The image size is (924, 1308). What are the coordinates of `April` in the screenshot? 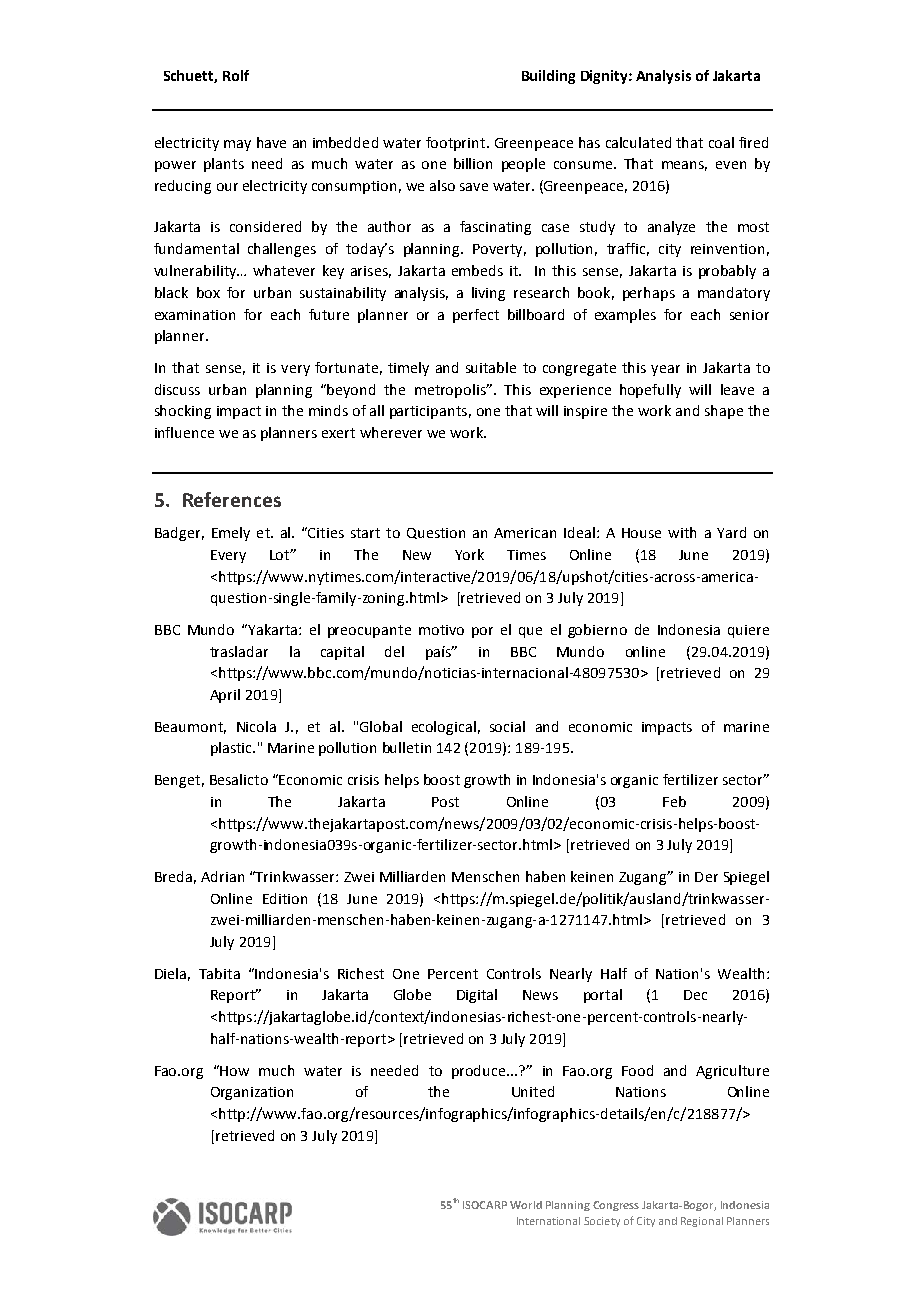 It's located at (225, 696).
